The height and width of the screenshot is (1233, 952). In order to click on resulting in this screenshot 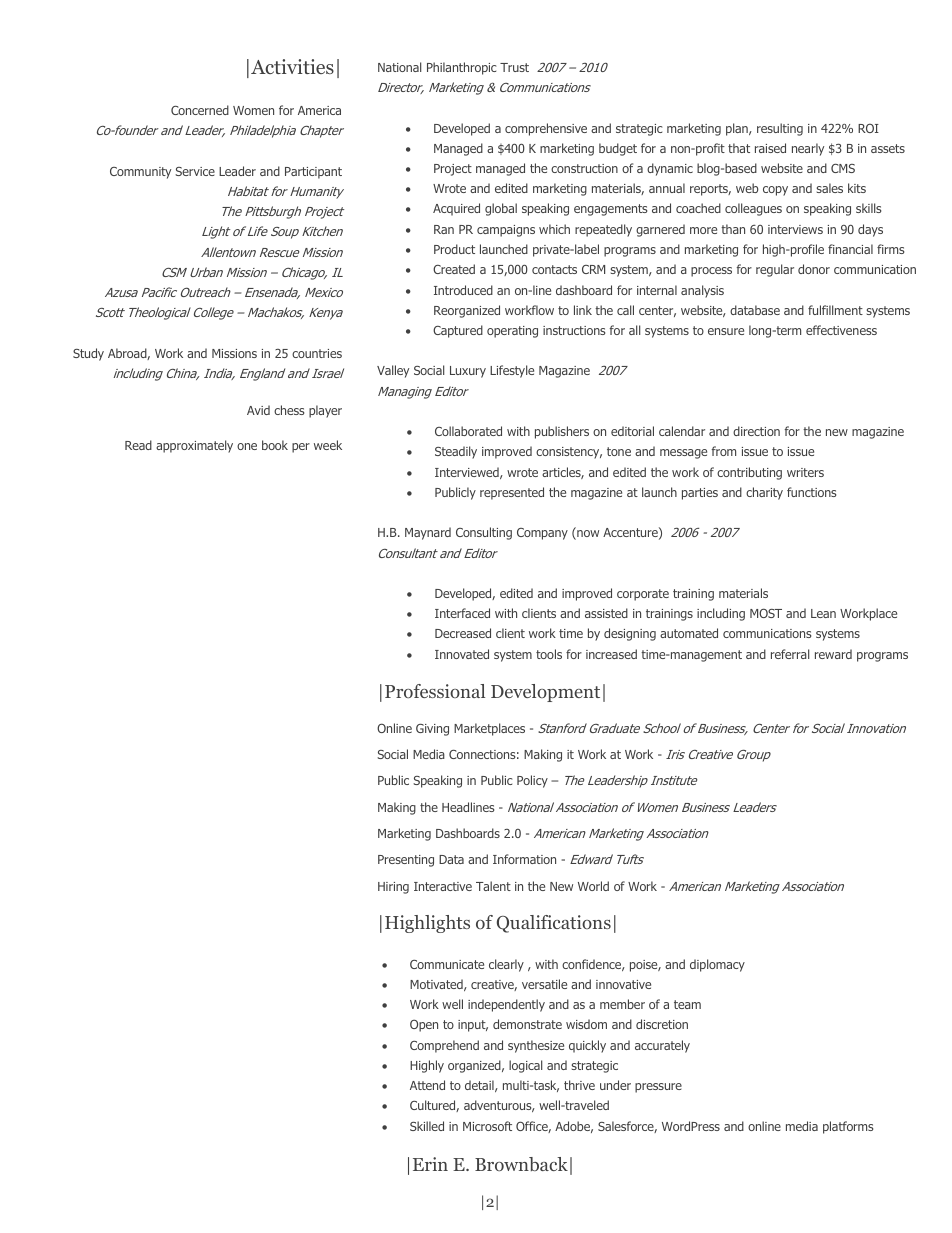, I will do `click(780, 129)`.
